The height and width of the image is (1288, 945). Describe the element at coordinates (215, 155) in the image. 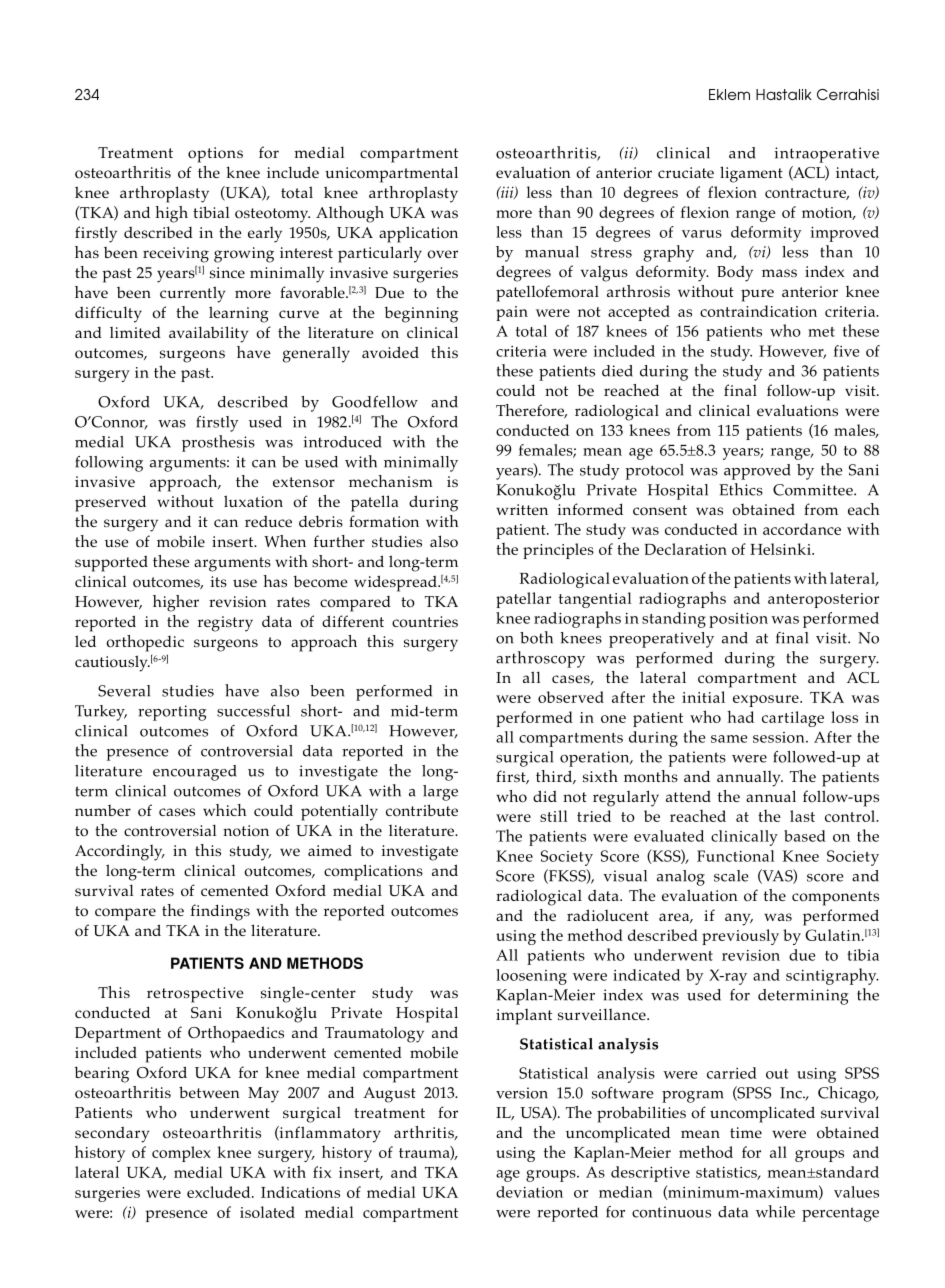

I see `options` at that location.
